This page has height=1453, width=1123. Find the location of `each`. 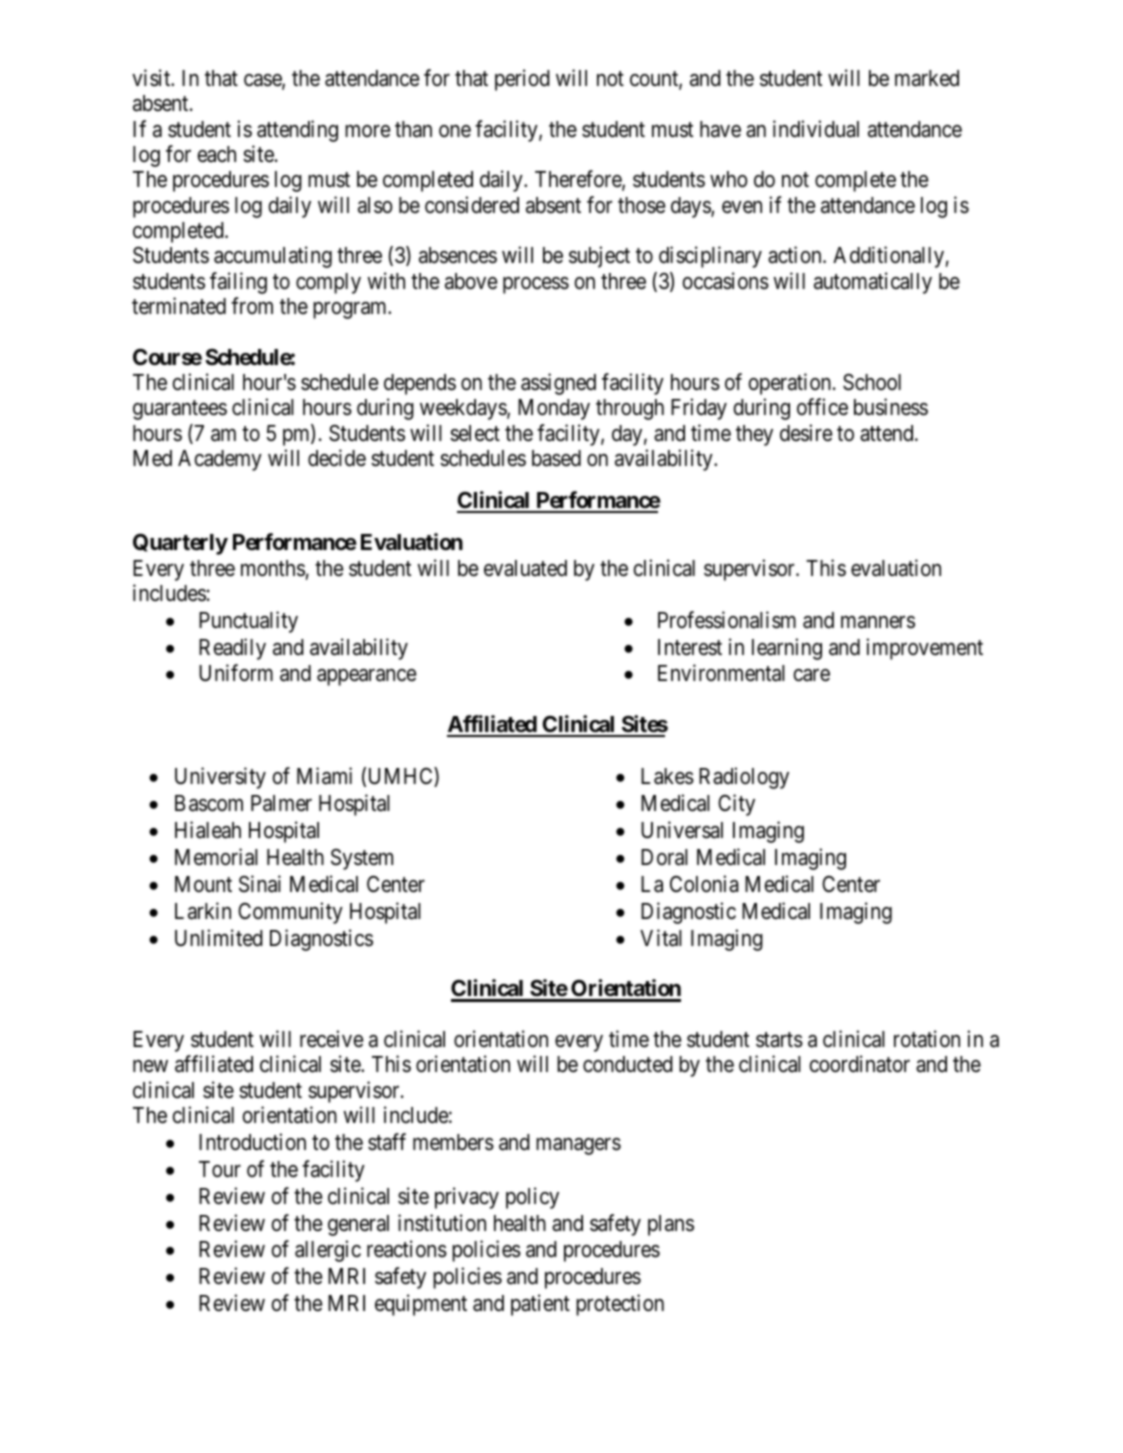

each is located at coordinates (216, 154).
